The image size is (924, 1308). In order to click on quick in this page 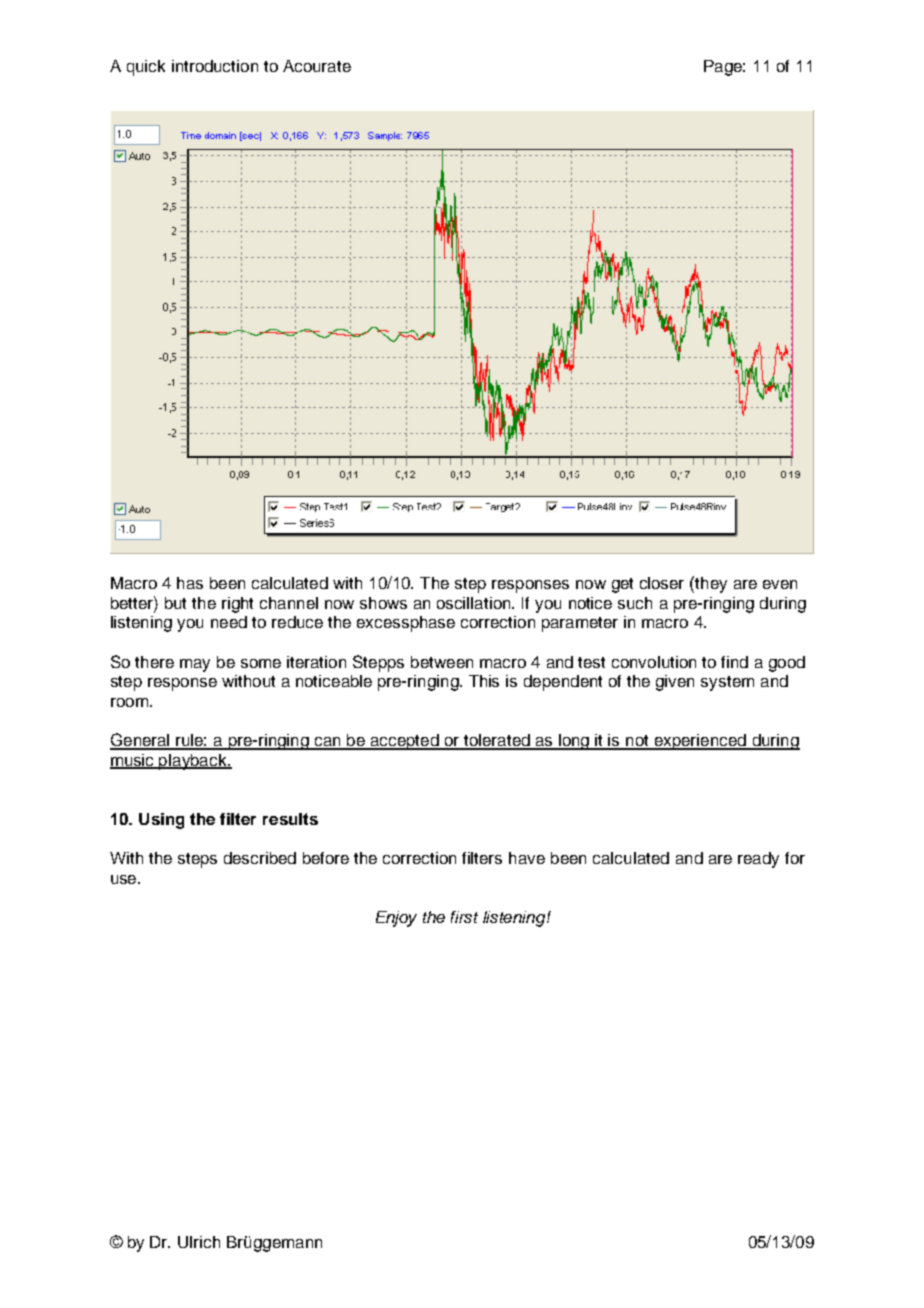, I will do `click(146, 68)`.
